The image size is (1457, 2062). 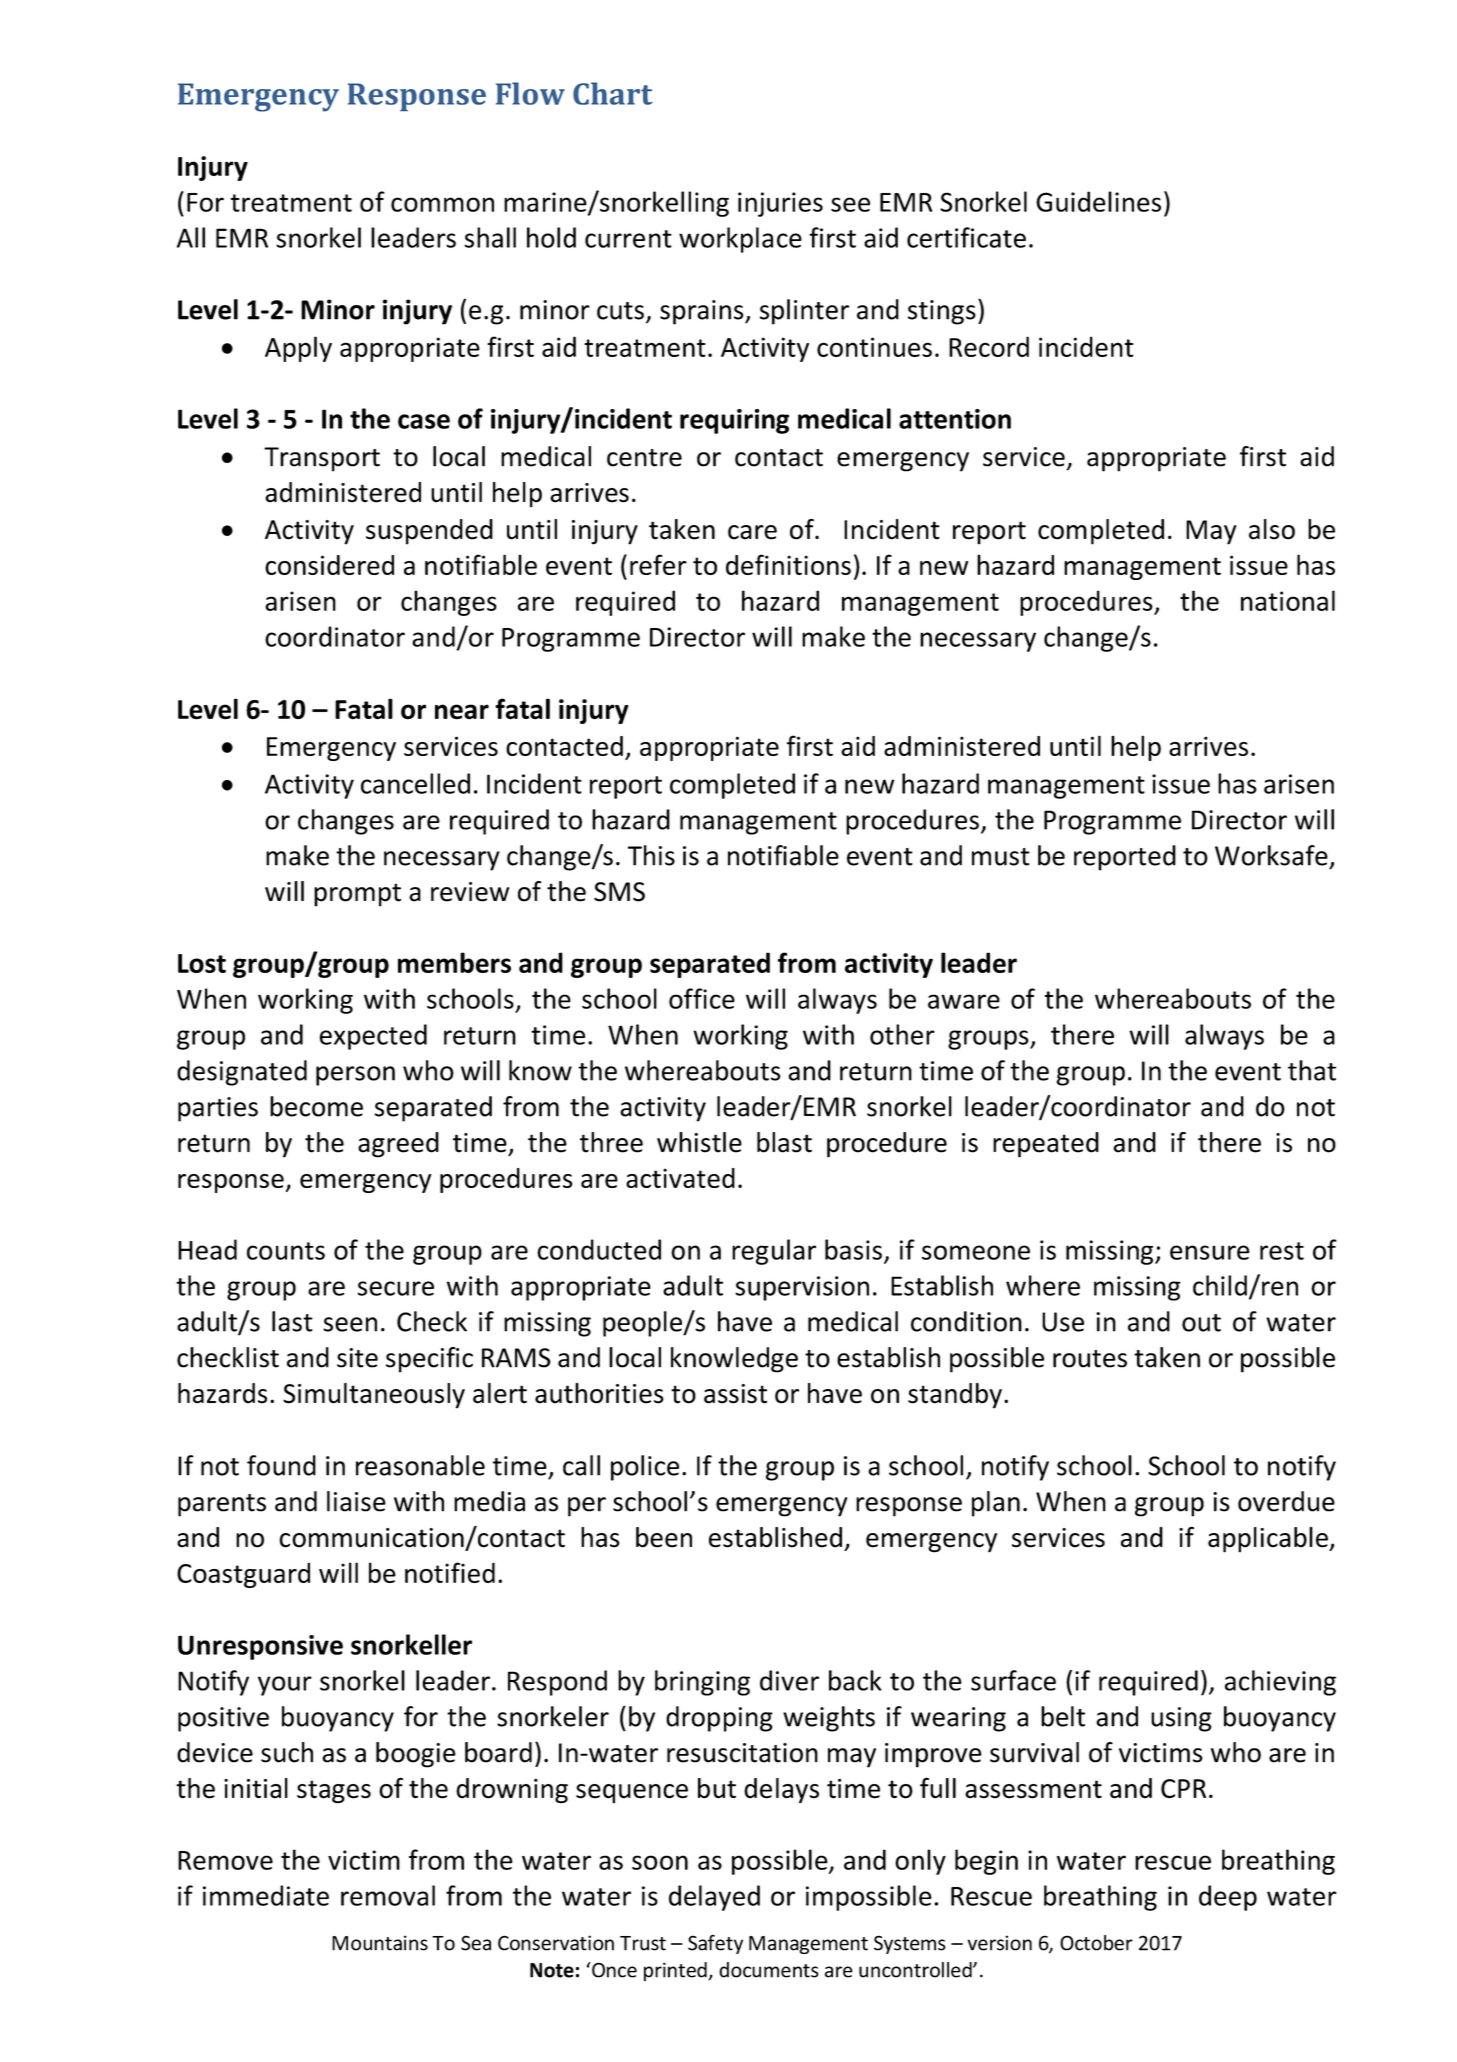 I want to click on must, so click(x=1001, y=857).
